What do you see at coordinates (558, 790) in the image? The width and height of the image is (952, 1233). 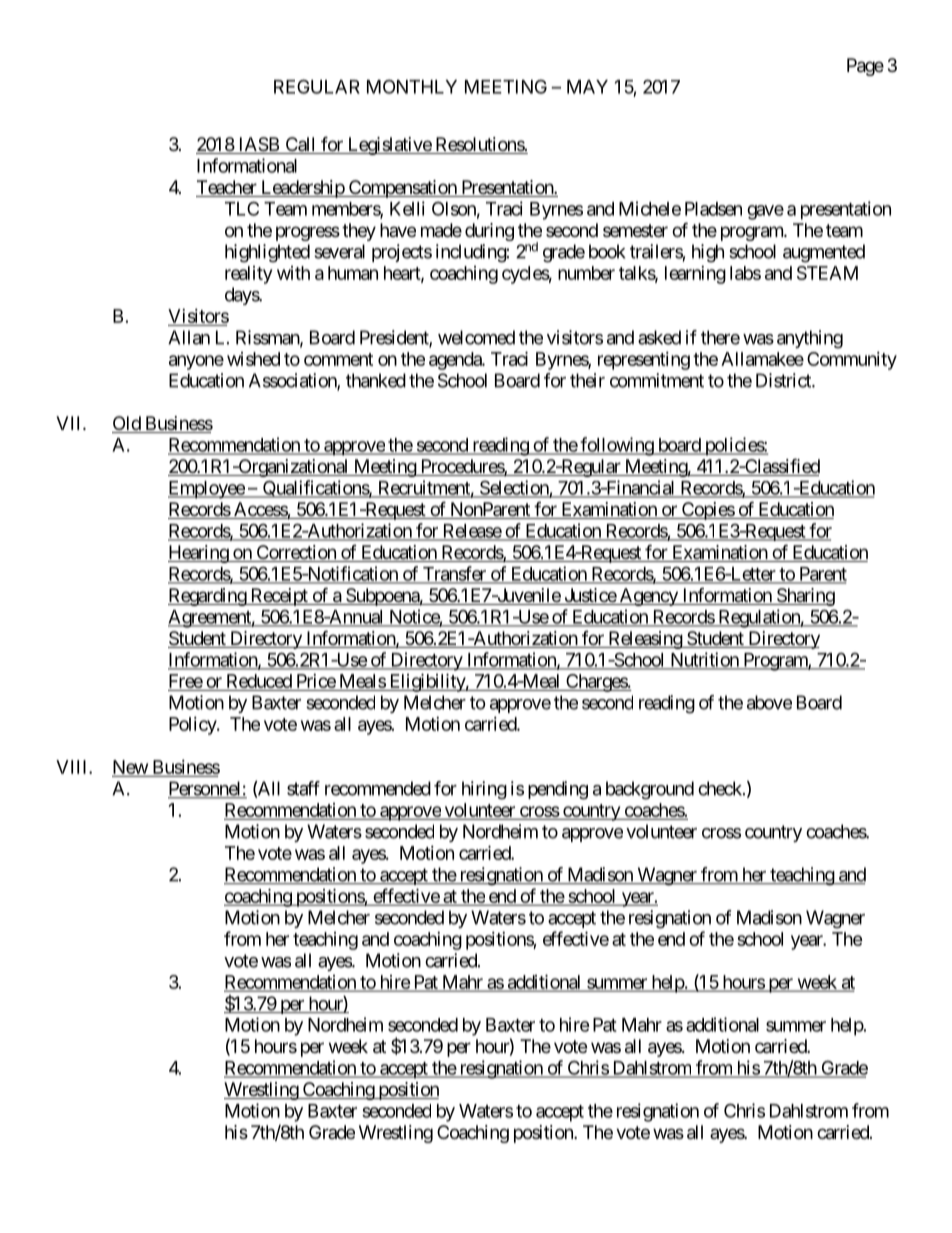 I see `pending` at bounding box center [558, 790].
